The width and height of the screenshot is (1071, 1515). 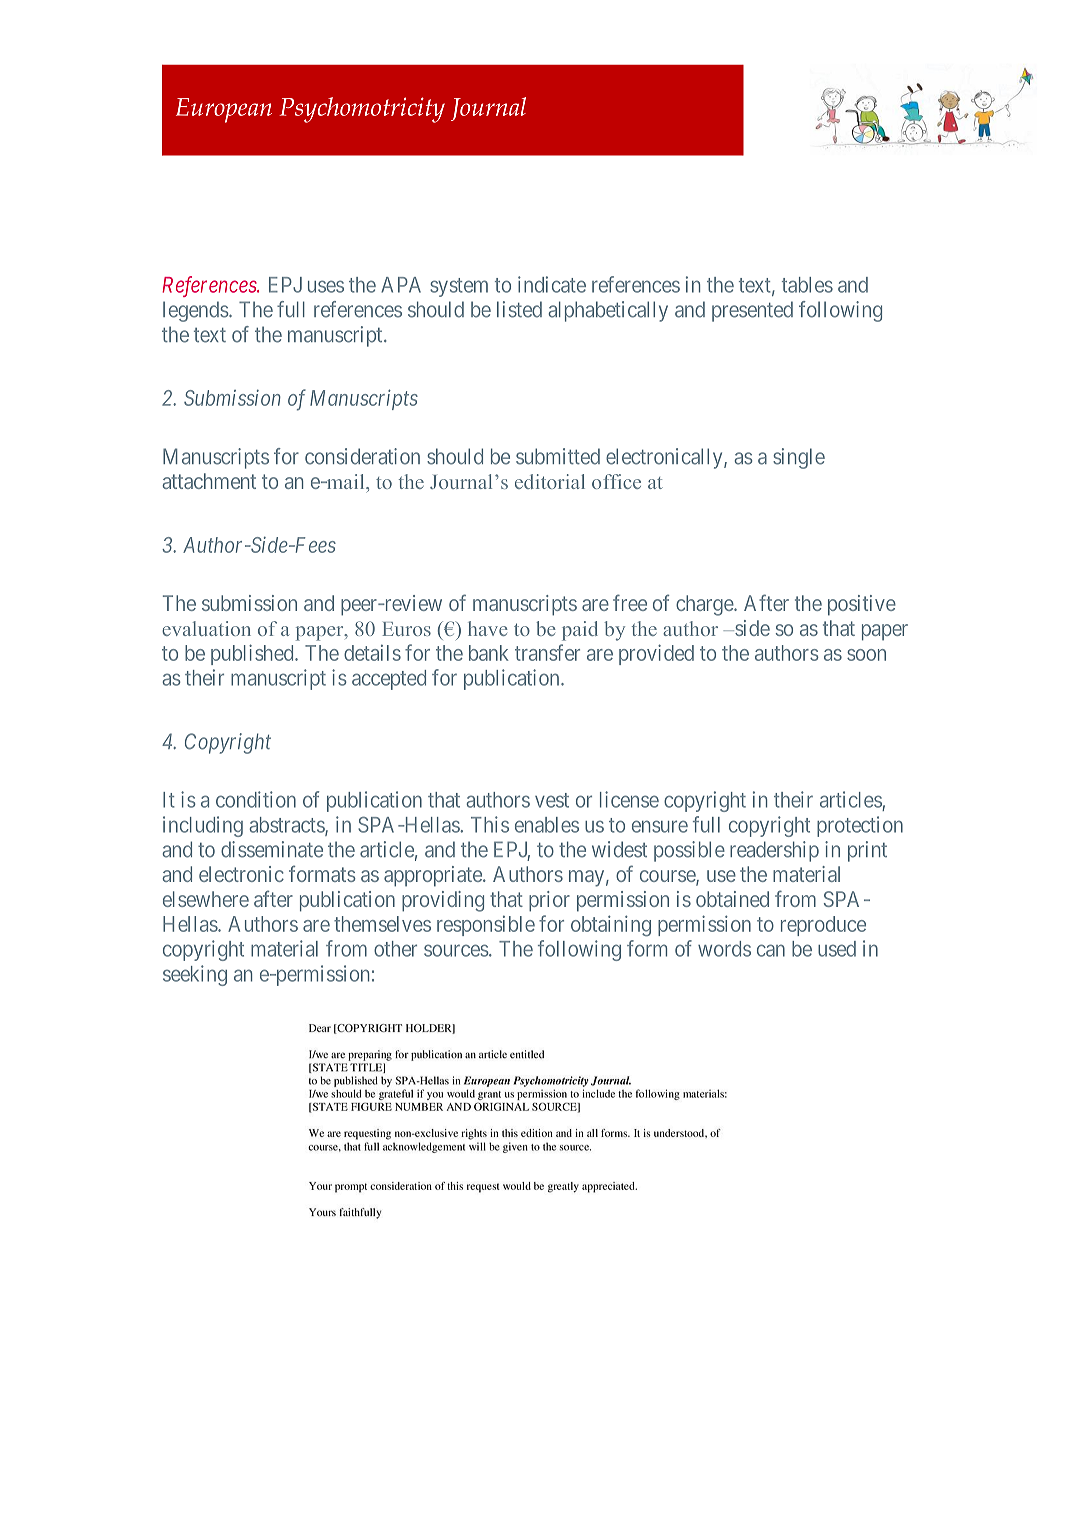 What do you see at coordinates (486, 926) in the screenshot?
I see `responsible` at bounding box center [486, 926].
